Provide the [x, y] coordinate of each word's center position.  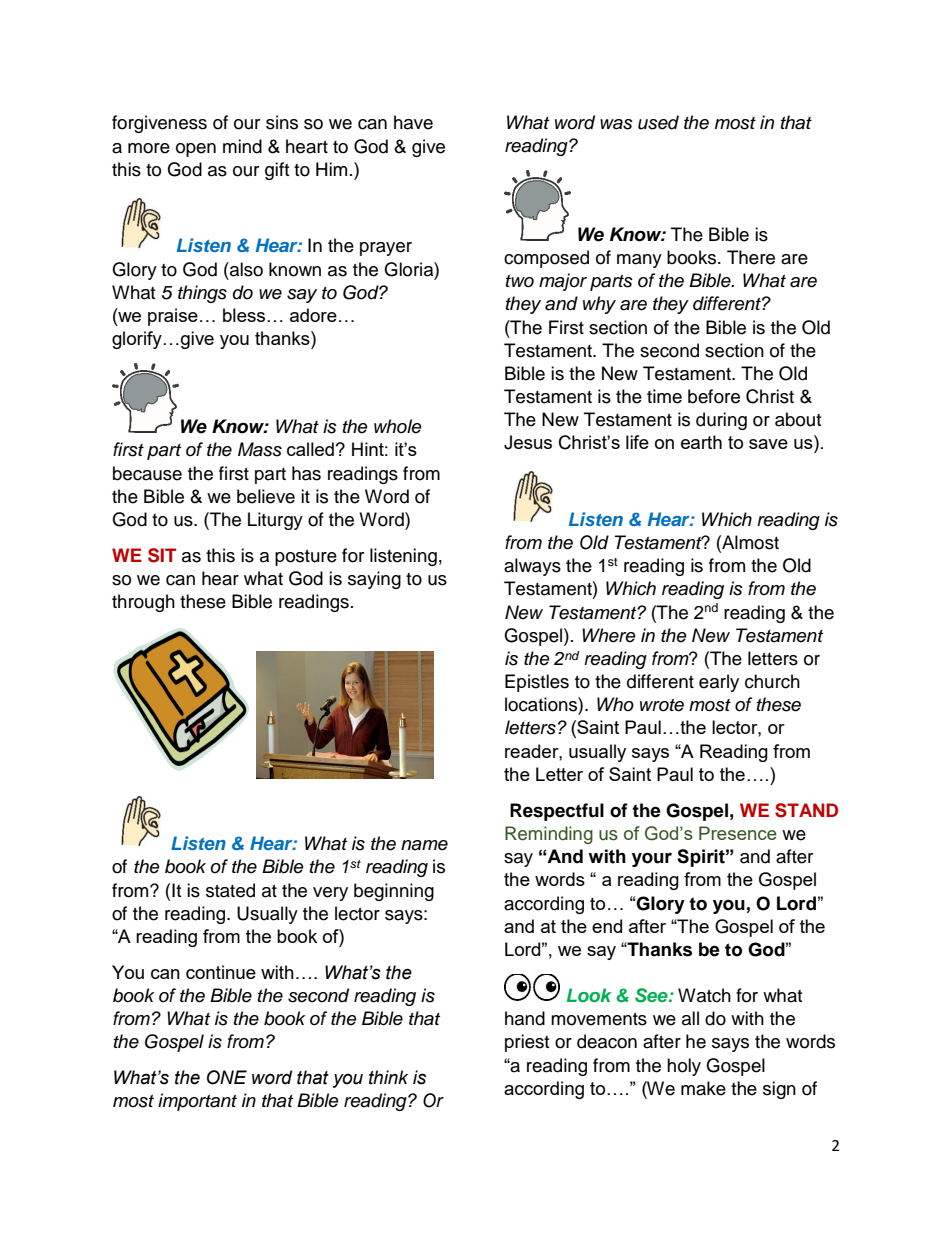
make [703, 1088]
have [413, 122]
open [196, 150]
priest [527, 1043]
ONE [227, 1077]
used [658, 122]
